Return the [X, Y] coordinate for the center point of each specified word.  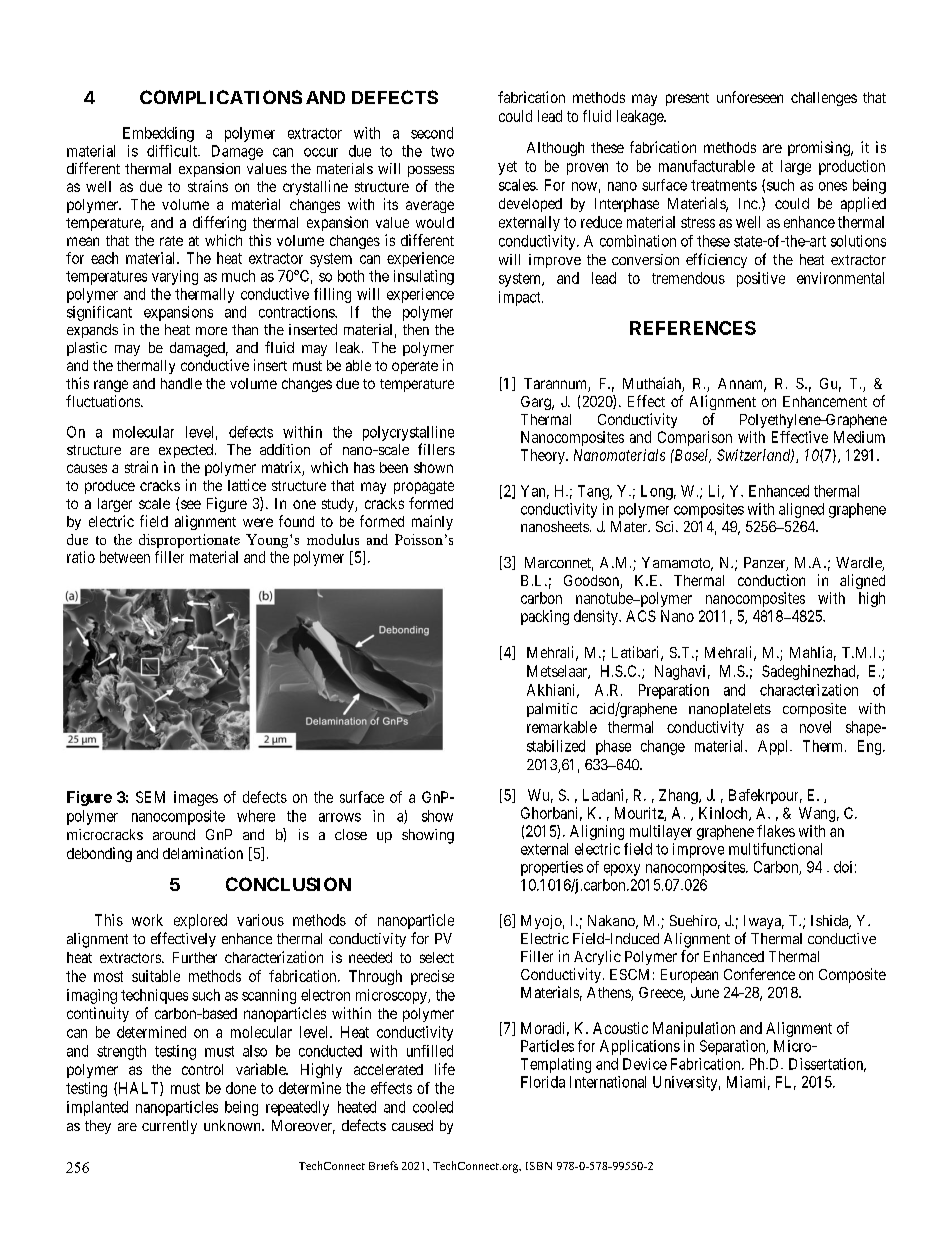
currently [169, 1127]
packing [545, 617]
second [432, 133]
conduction [771, 580]
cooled [433, 1107]
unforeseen [750, 97]
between [125, 557]
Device [645, 1064]
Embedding [158, 134]
